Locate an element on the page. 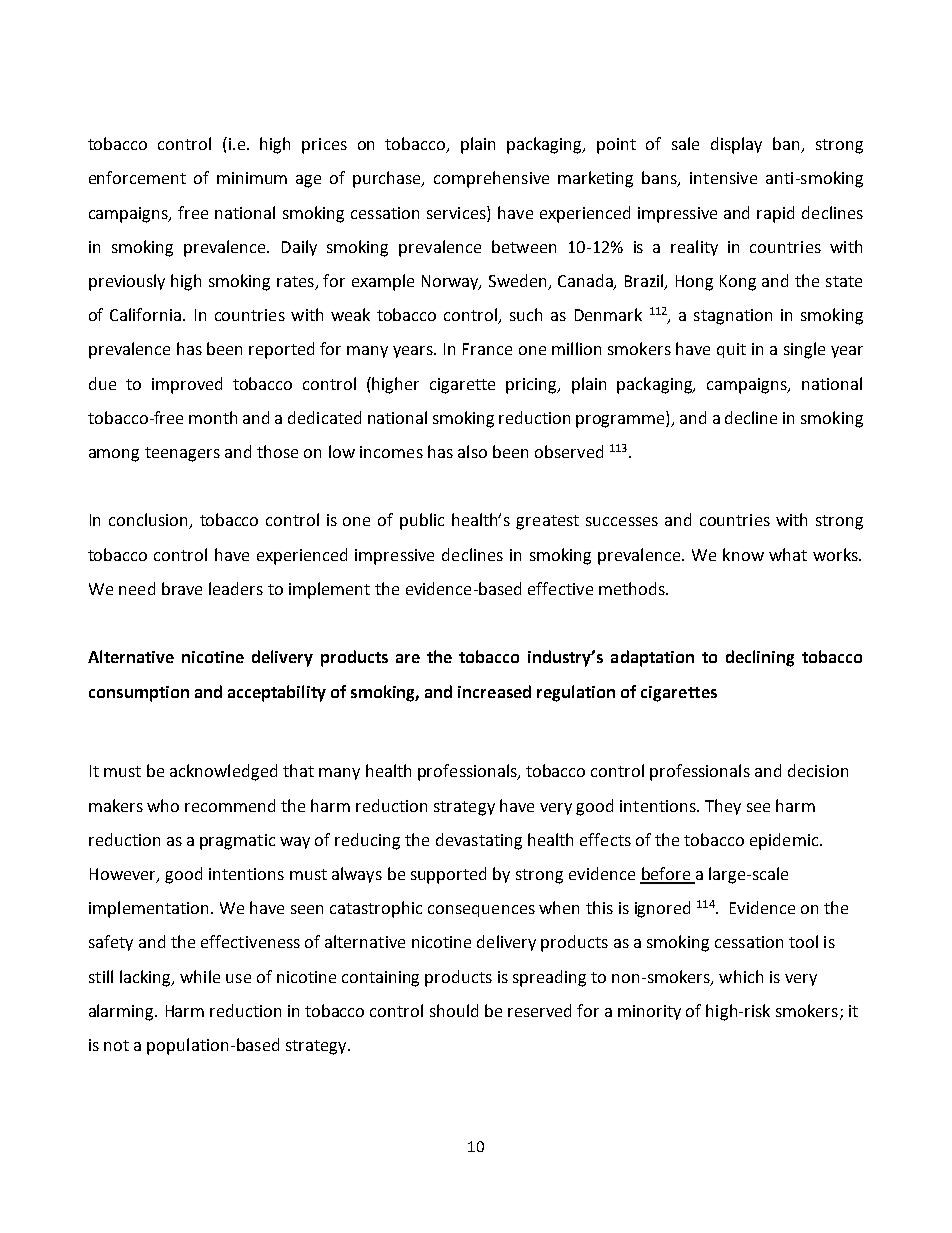 The height and width of the page is (1233, 952). enforcement is located at coordinates (137, 177).
